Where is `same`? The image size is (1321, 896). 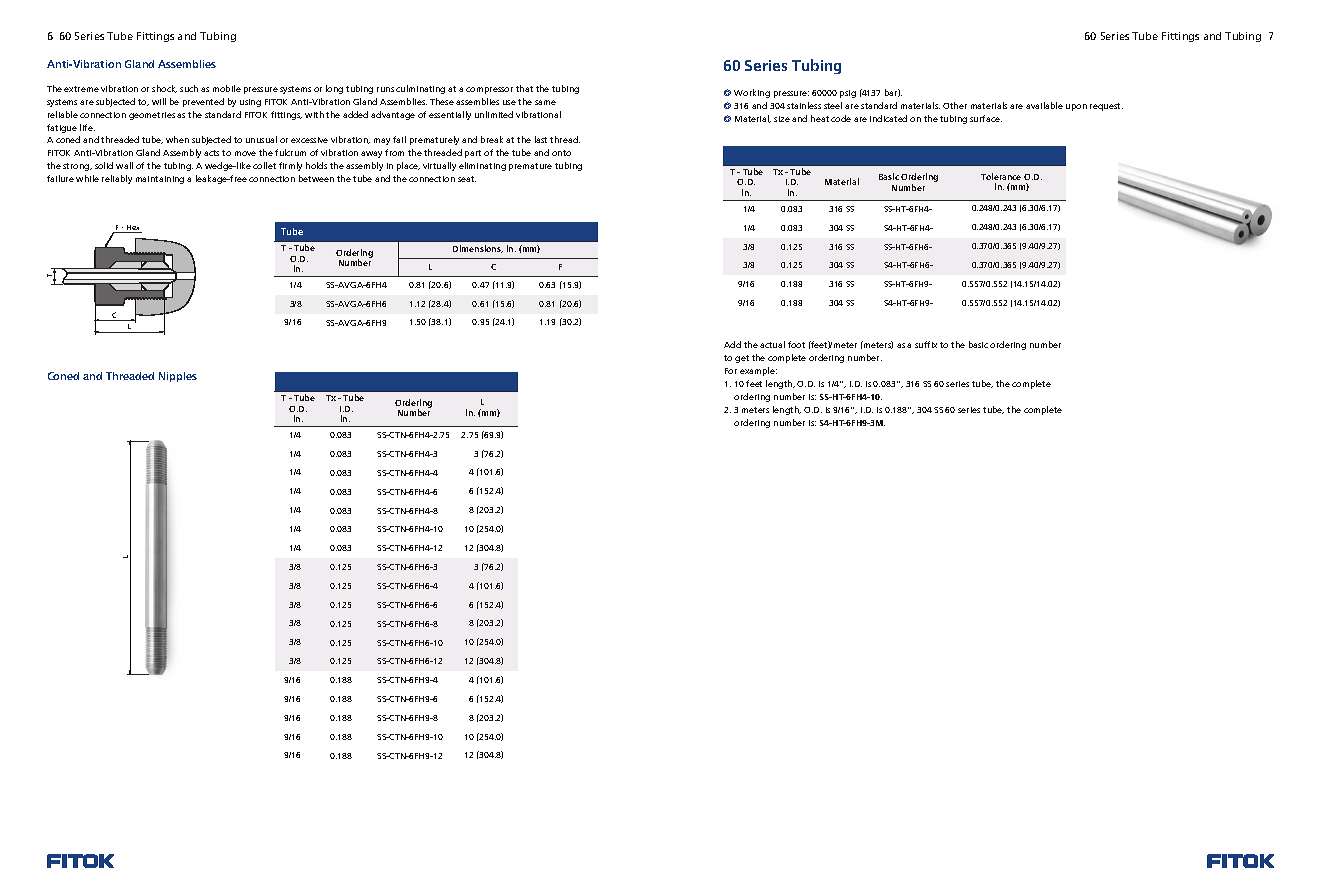 same is located at coordinates (545, 102).
